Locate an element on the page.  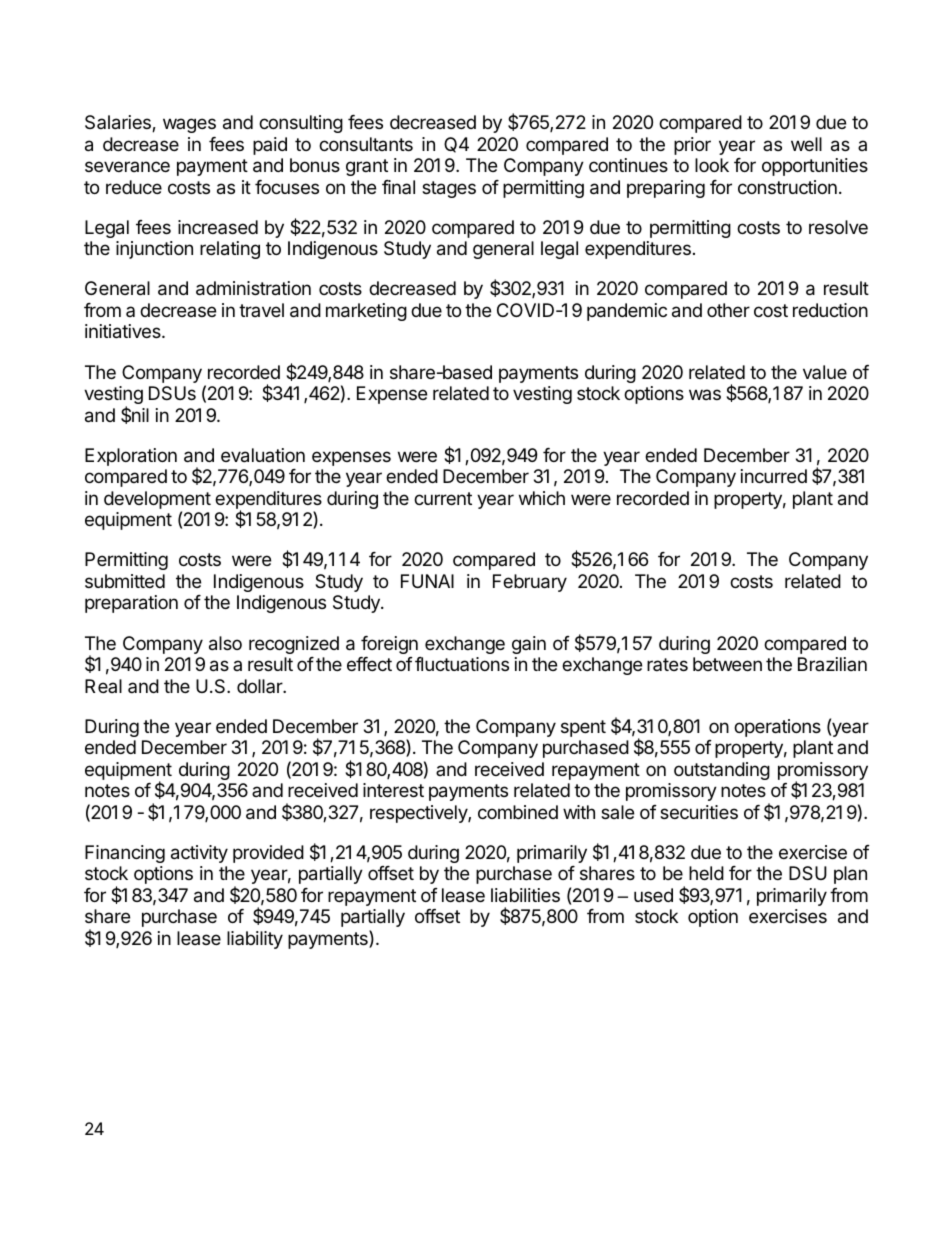
current is located at coordinates (443, 498).
